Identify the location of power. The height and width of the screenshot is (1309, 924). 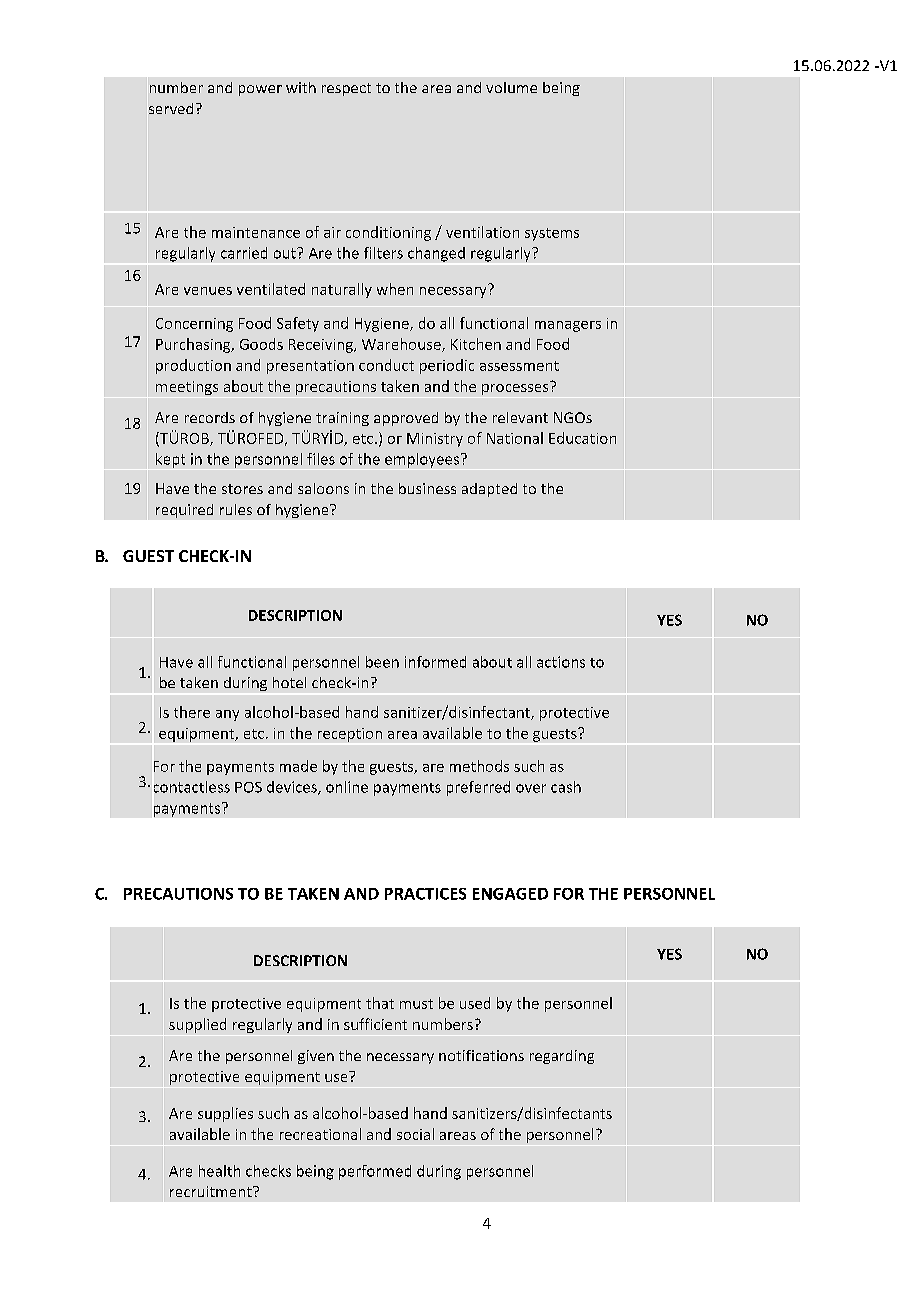
(260, 90).
